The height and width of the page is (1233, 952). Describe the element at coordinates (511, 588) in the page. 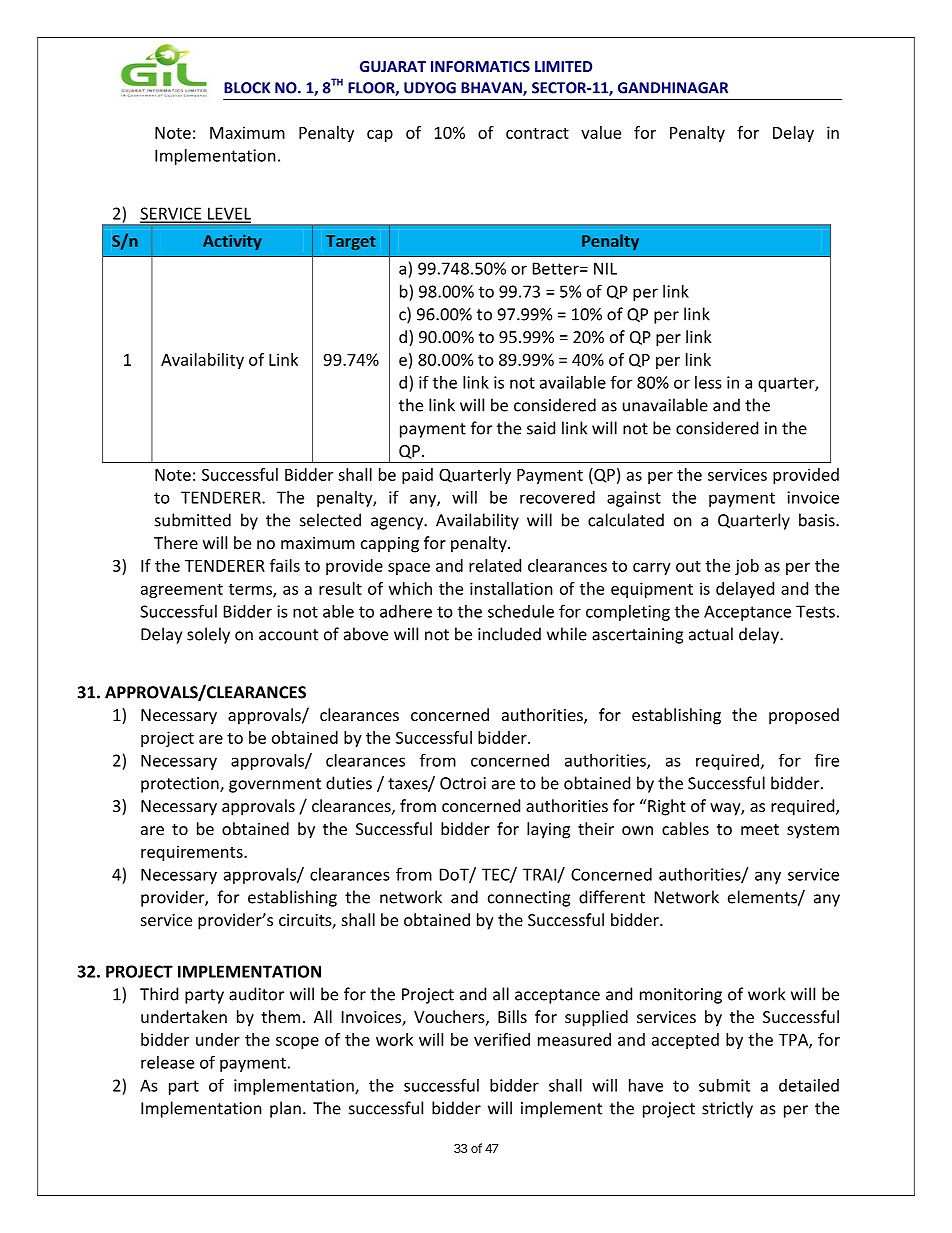

I see `installation` at that location.
